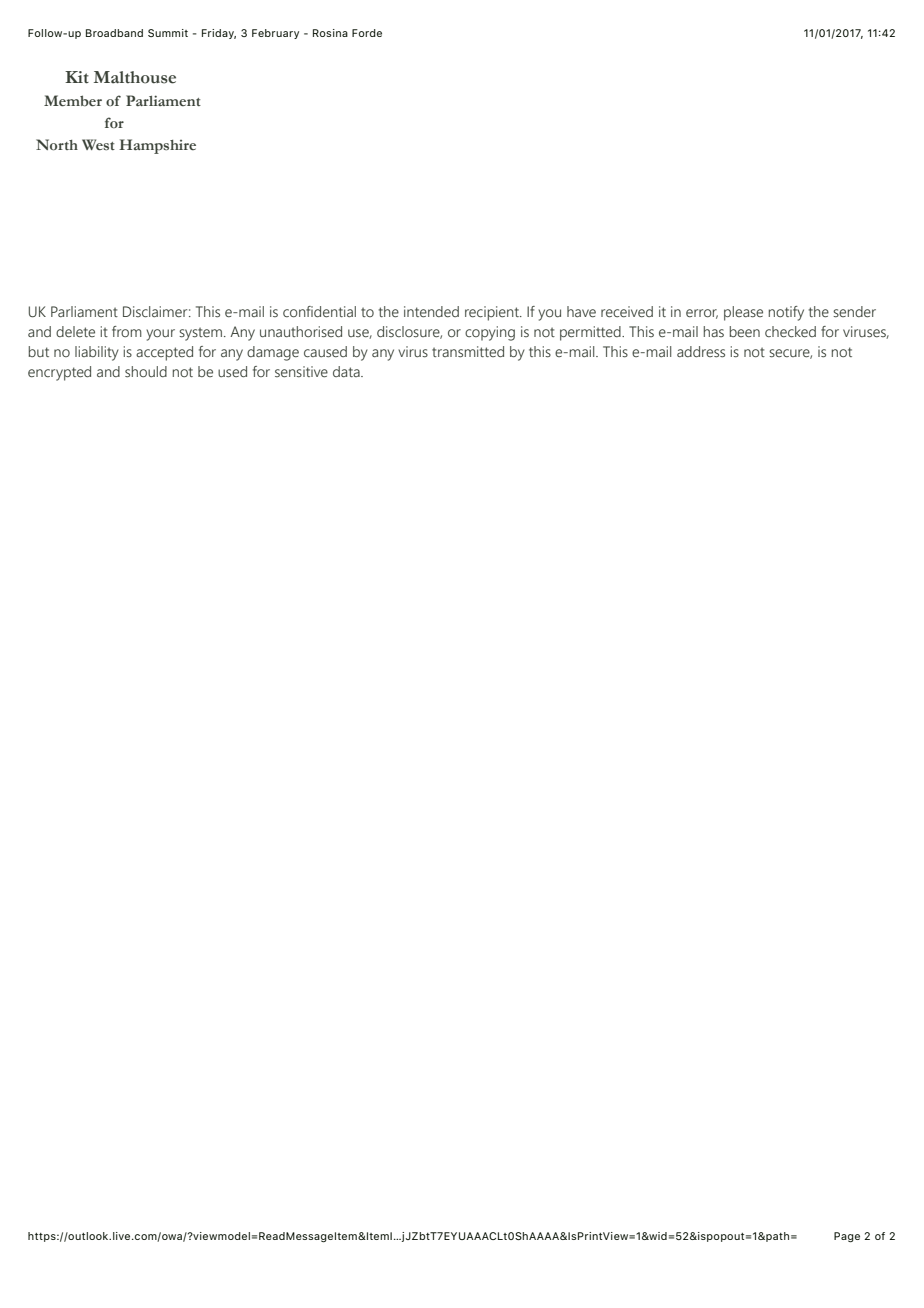 The height and width of the screenshot is (1308, 924). Describe the element at coordinates (347, 371) in the screenshot. I see `data` at that location.
